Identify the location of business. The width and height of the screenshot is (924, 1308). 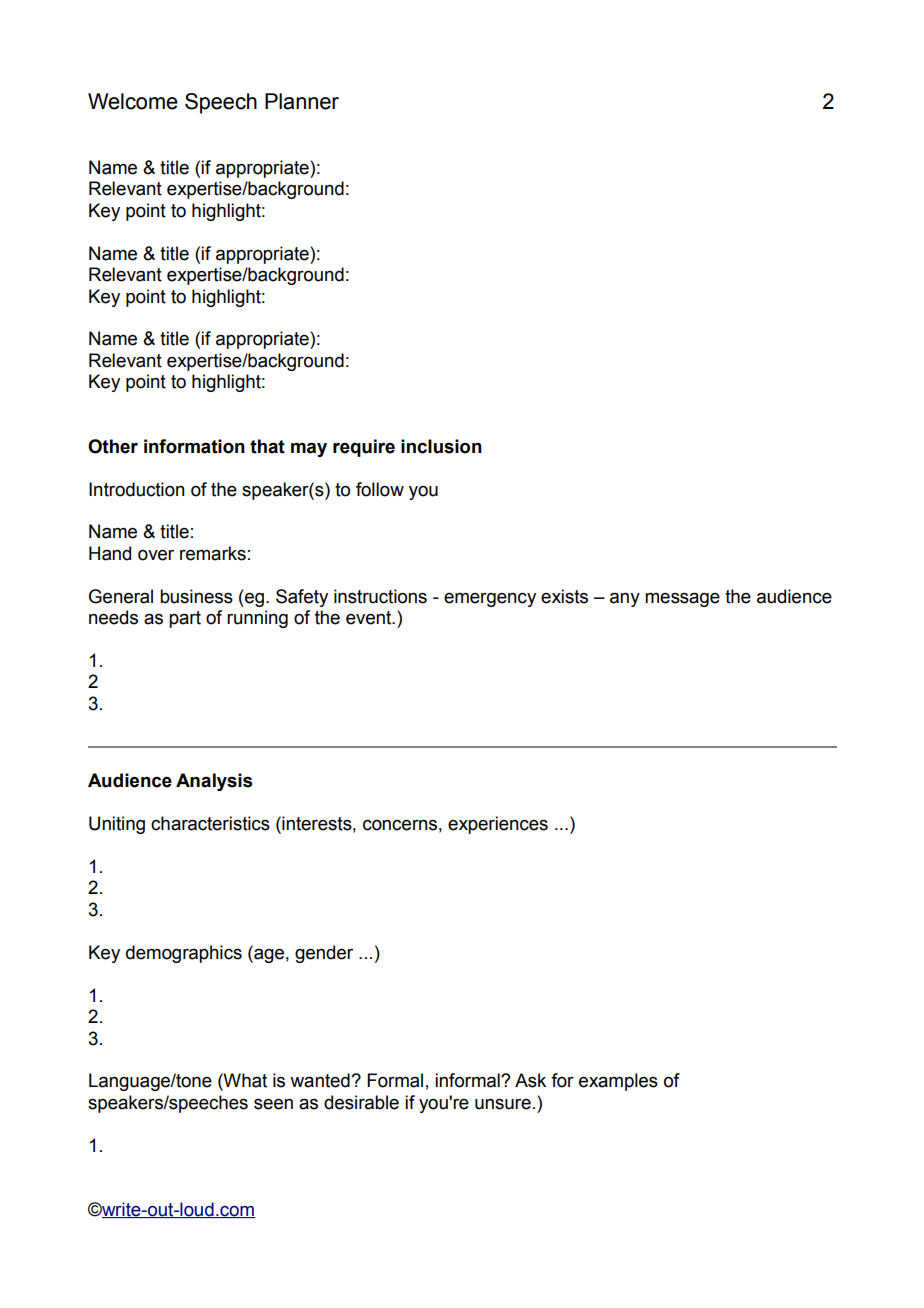
(196, 596).
